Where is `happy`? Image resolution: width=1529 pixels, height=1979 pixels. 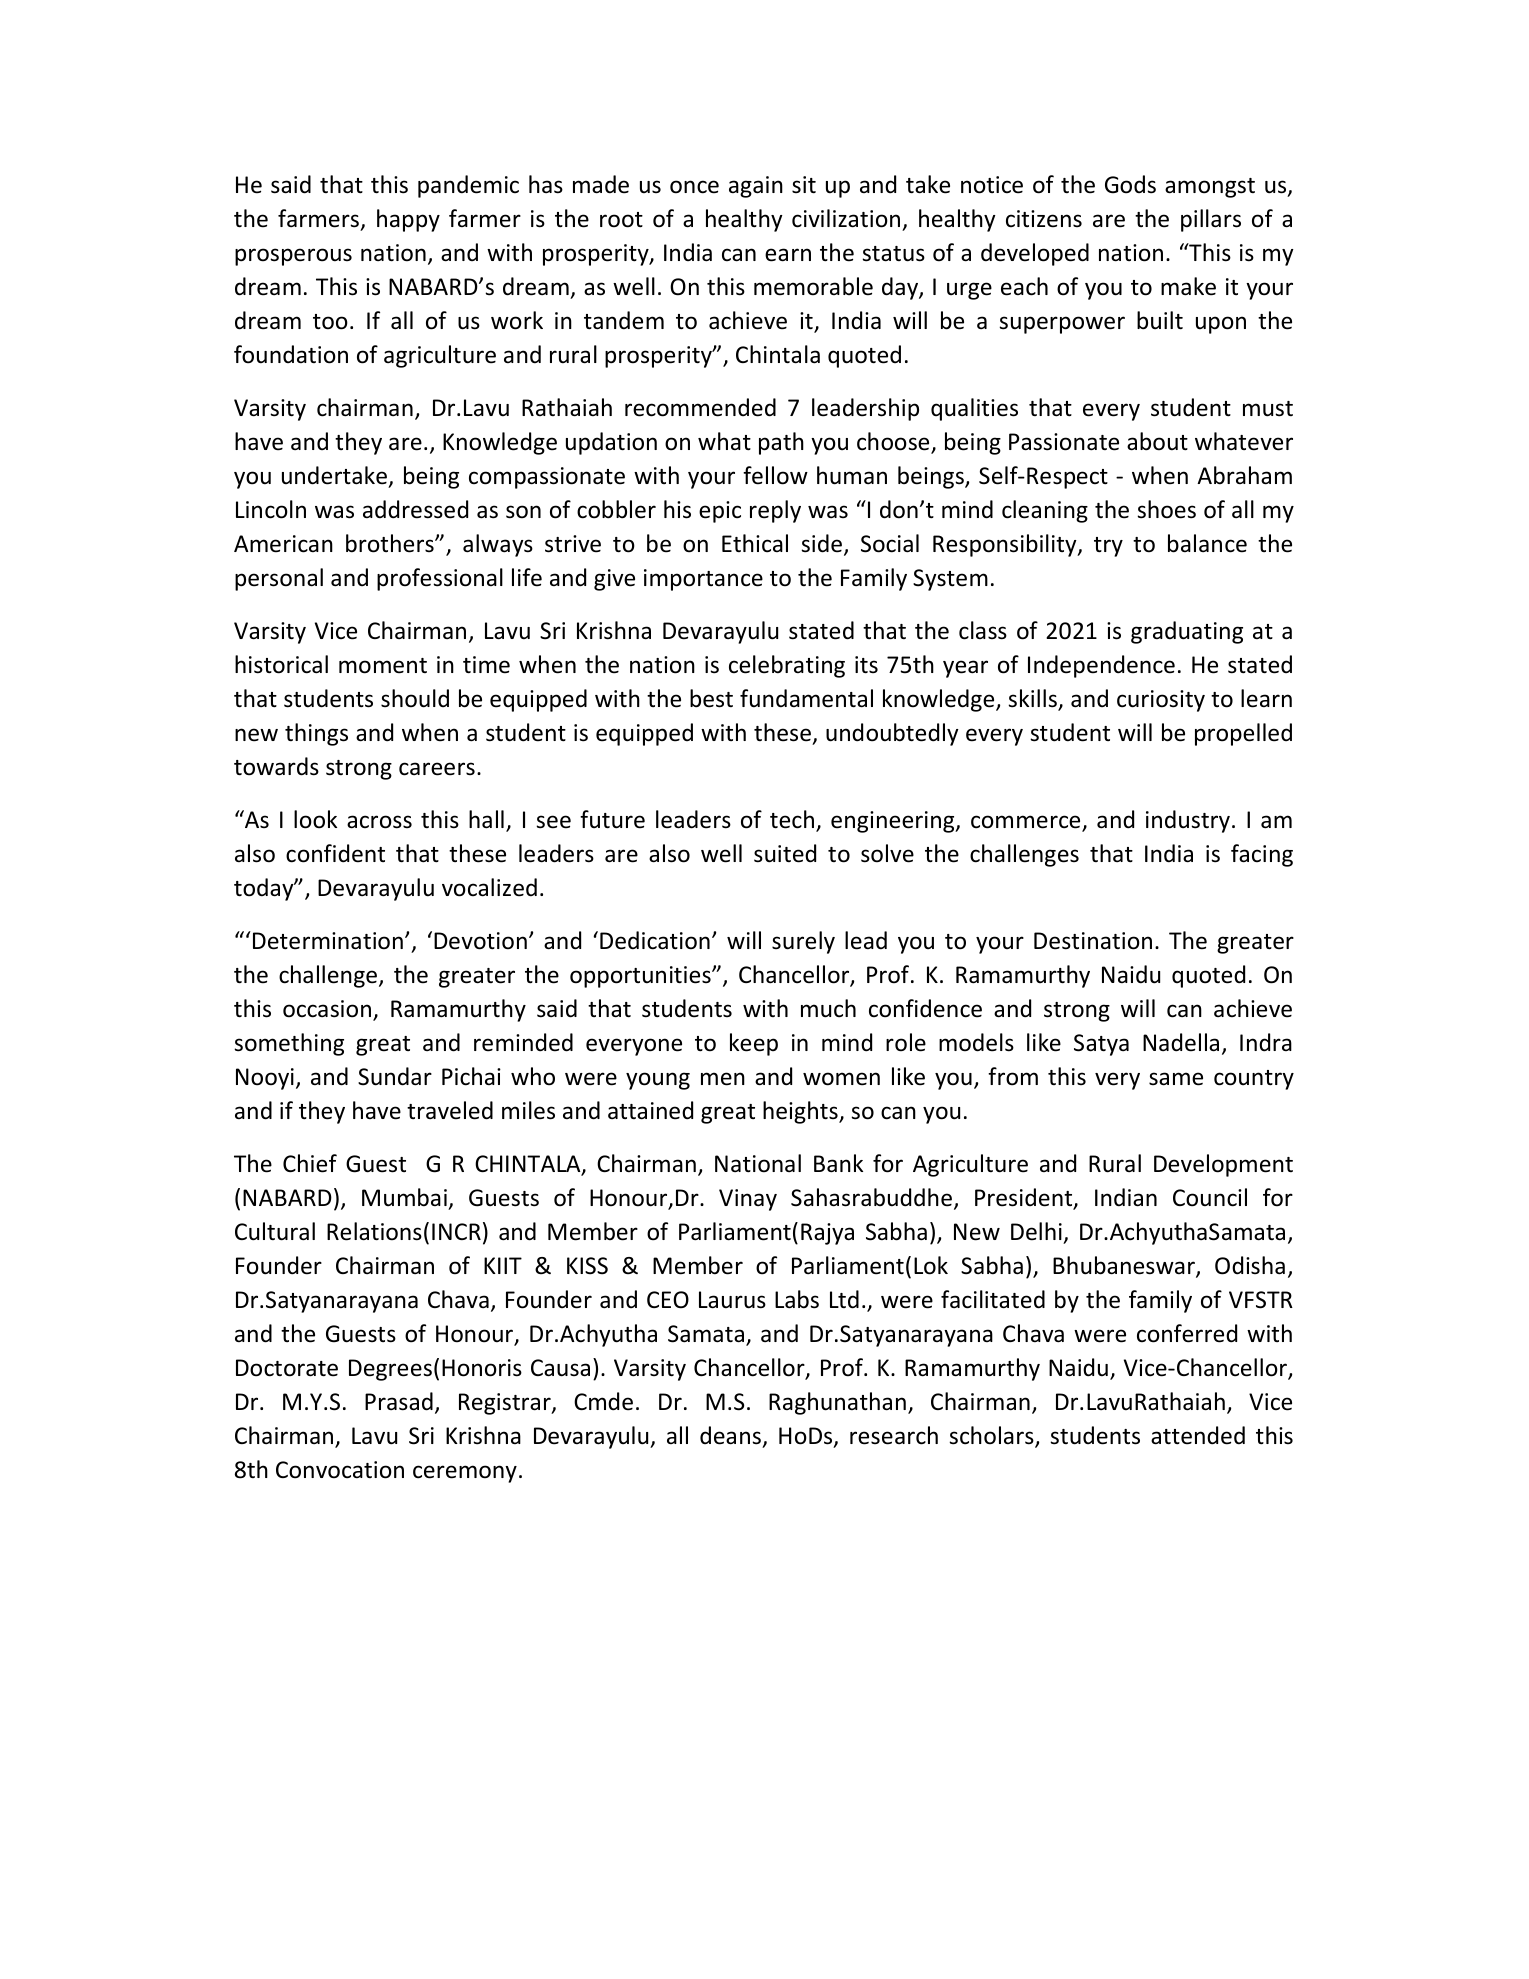
happy is located at coordinates (408, 220).
